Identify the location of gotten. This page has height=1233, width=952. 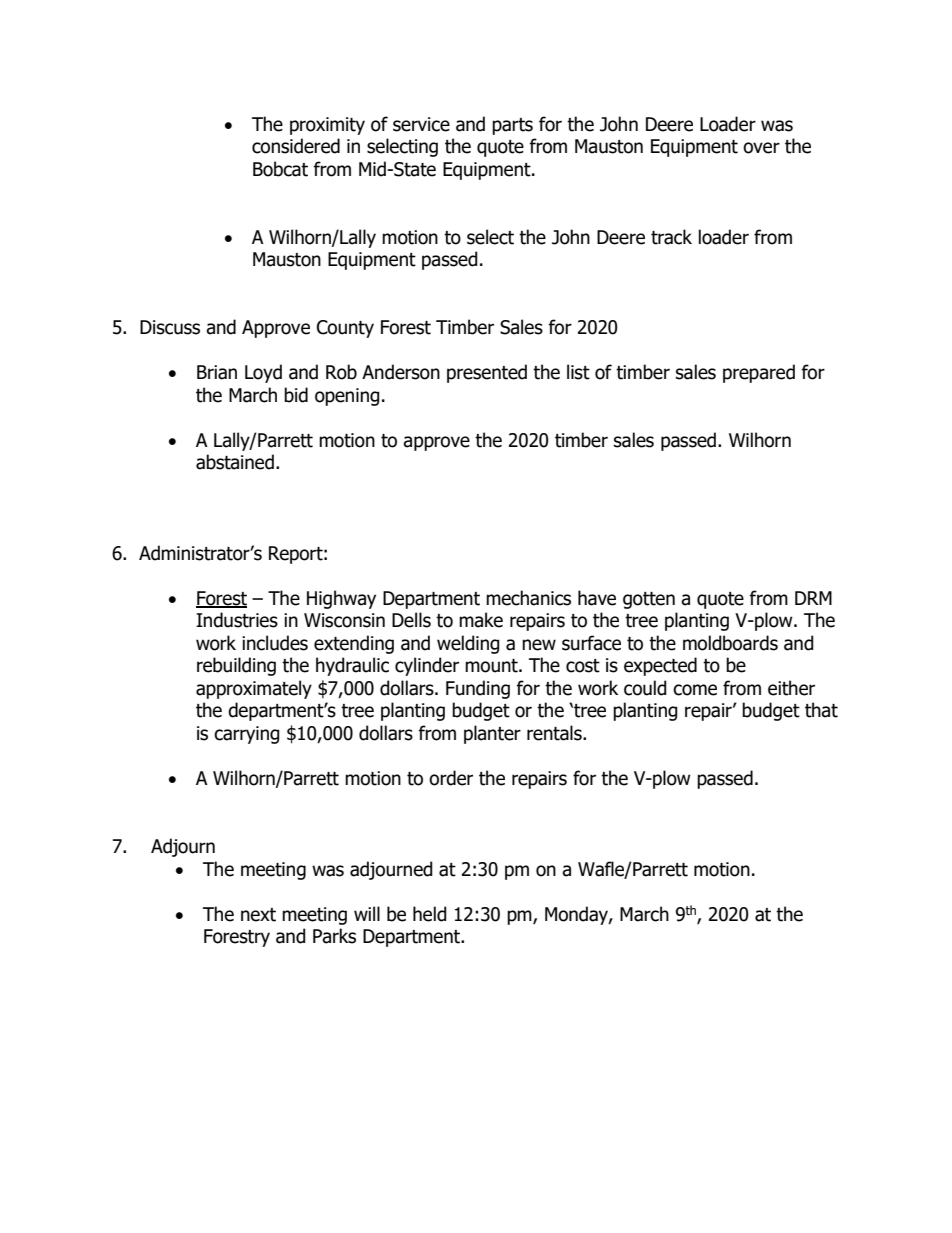
(649, 600).
